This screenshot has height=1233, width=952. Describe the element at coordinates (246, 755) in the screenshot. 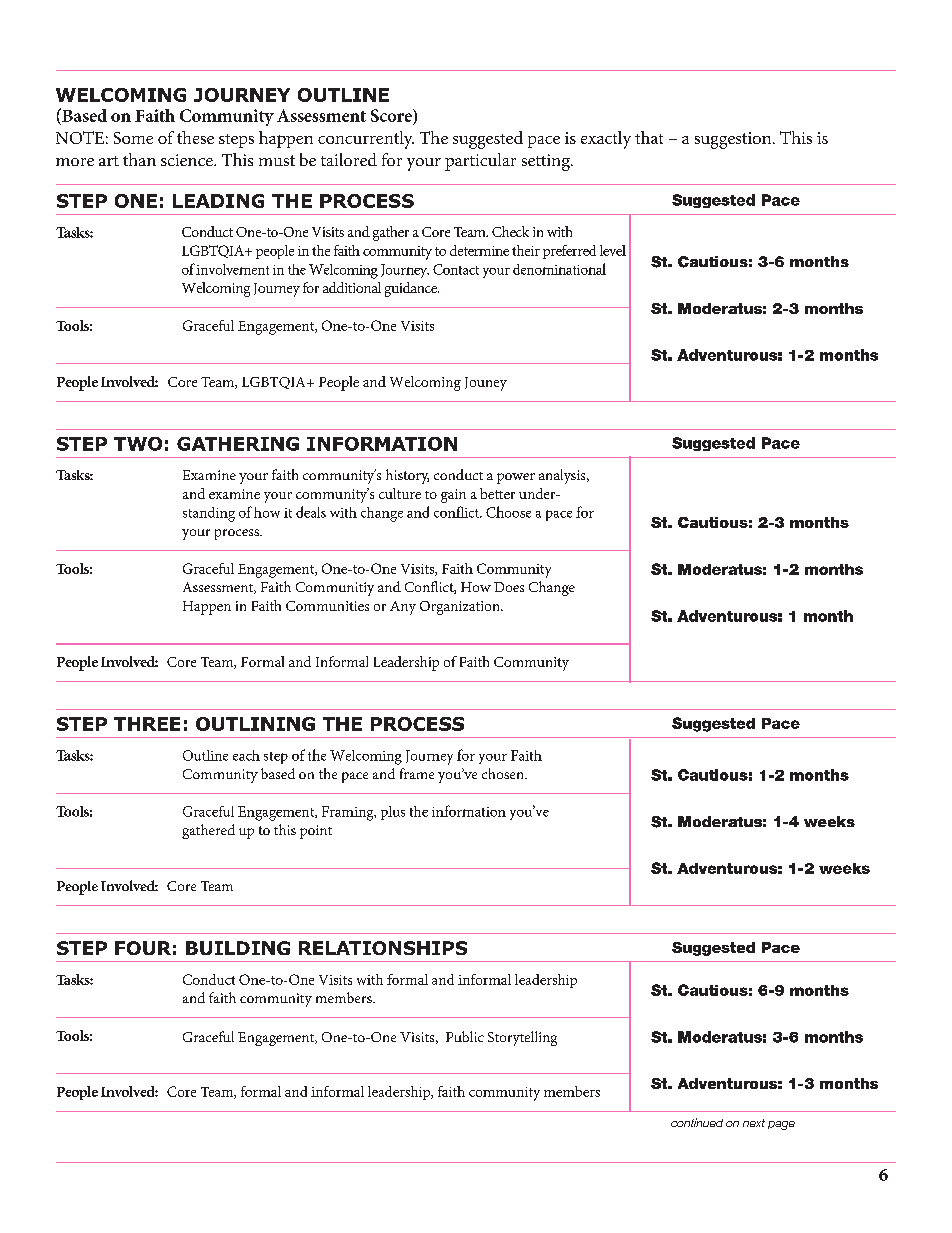

I see `each` at that location.
